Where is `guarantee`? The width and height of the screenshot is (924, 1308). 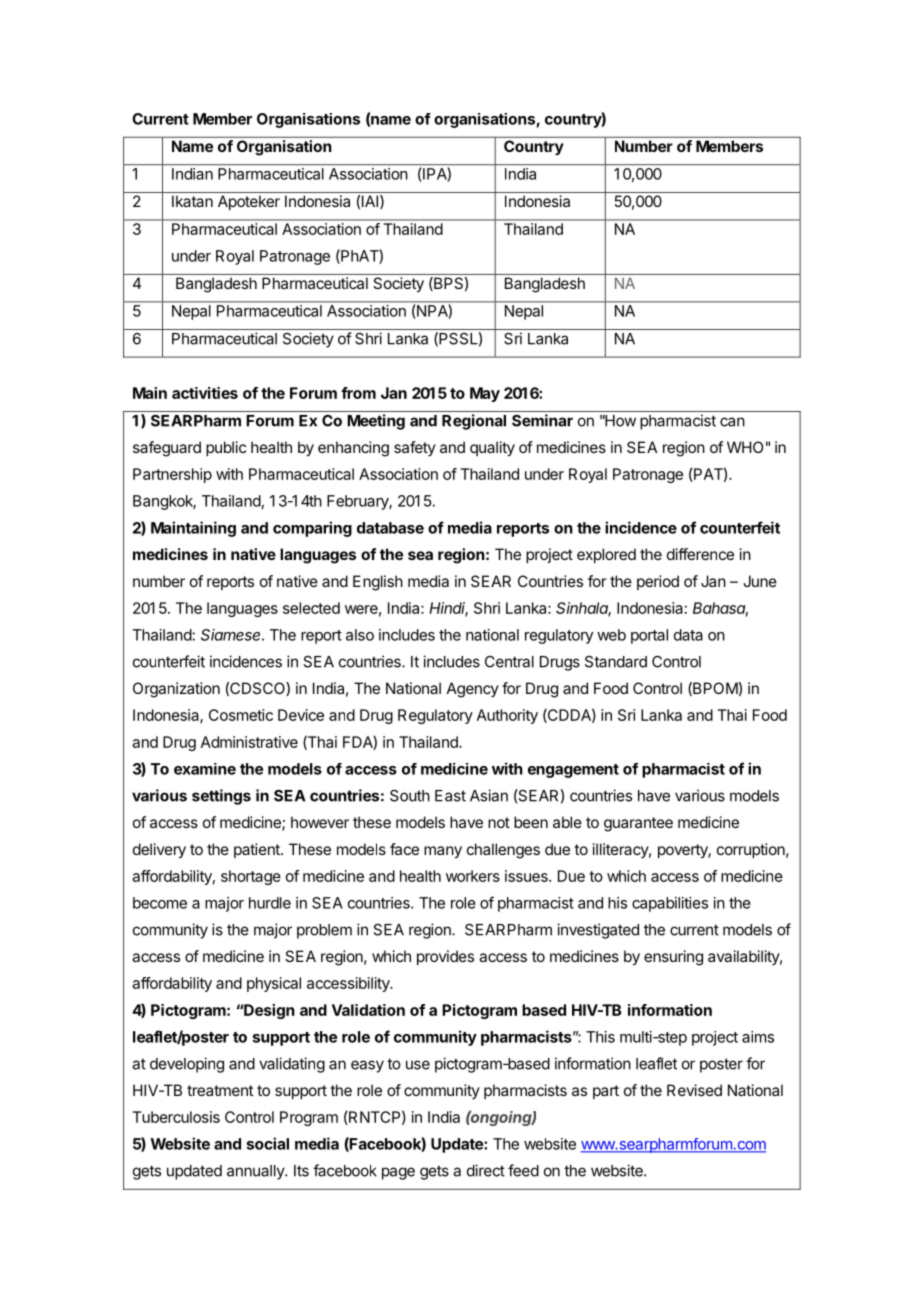
guarantee is located at coordinates (638, 824).
